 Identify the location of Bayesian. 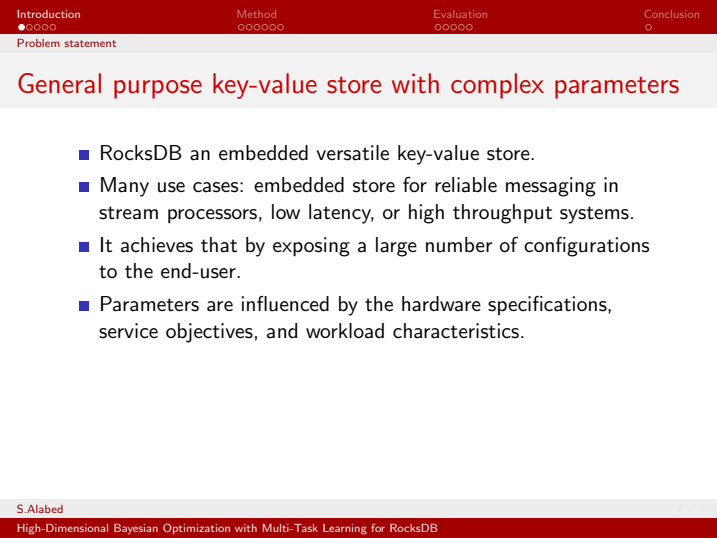
(136, 529).
